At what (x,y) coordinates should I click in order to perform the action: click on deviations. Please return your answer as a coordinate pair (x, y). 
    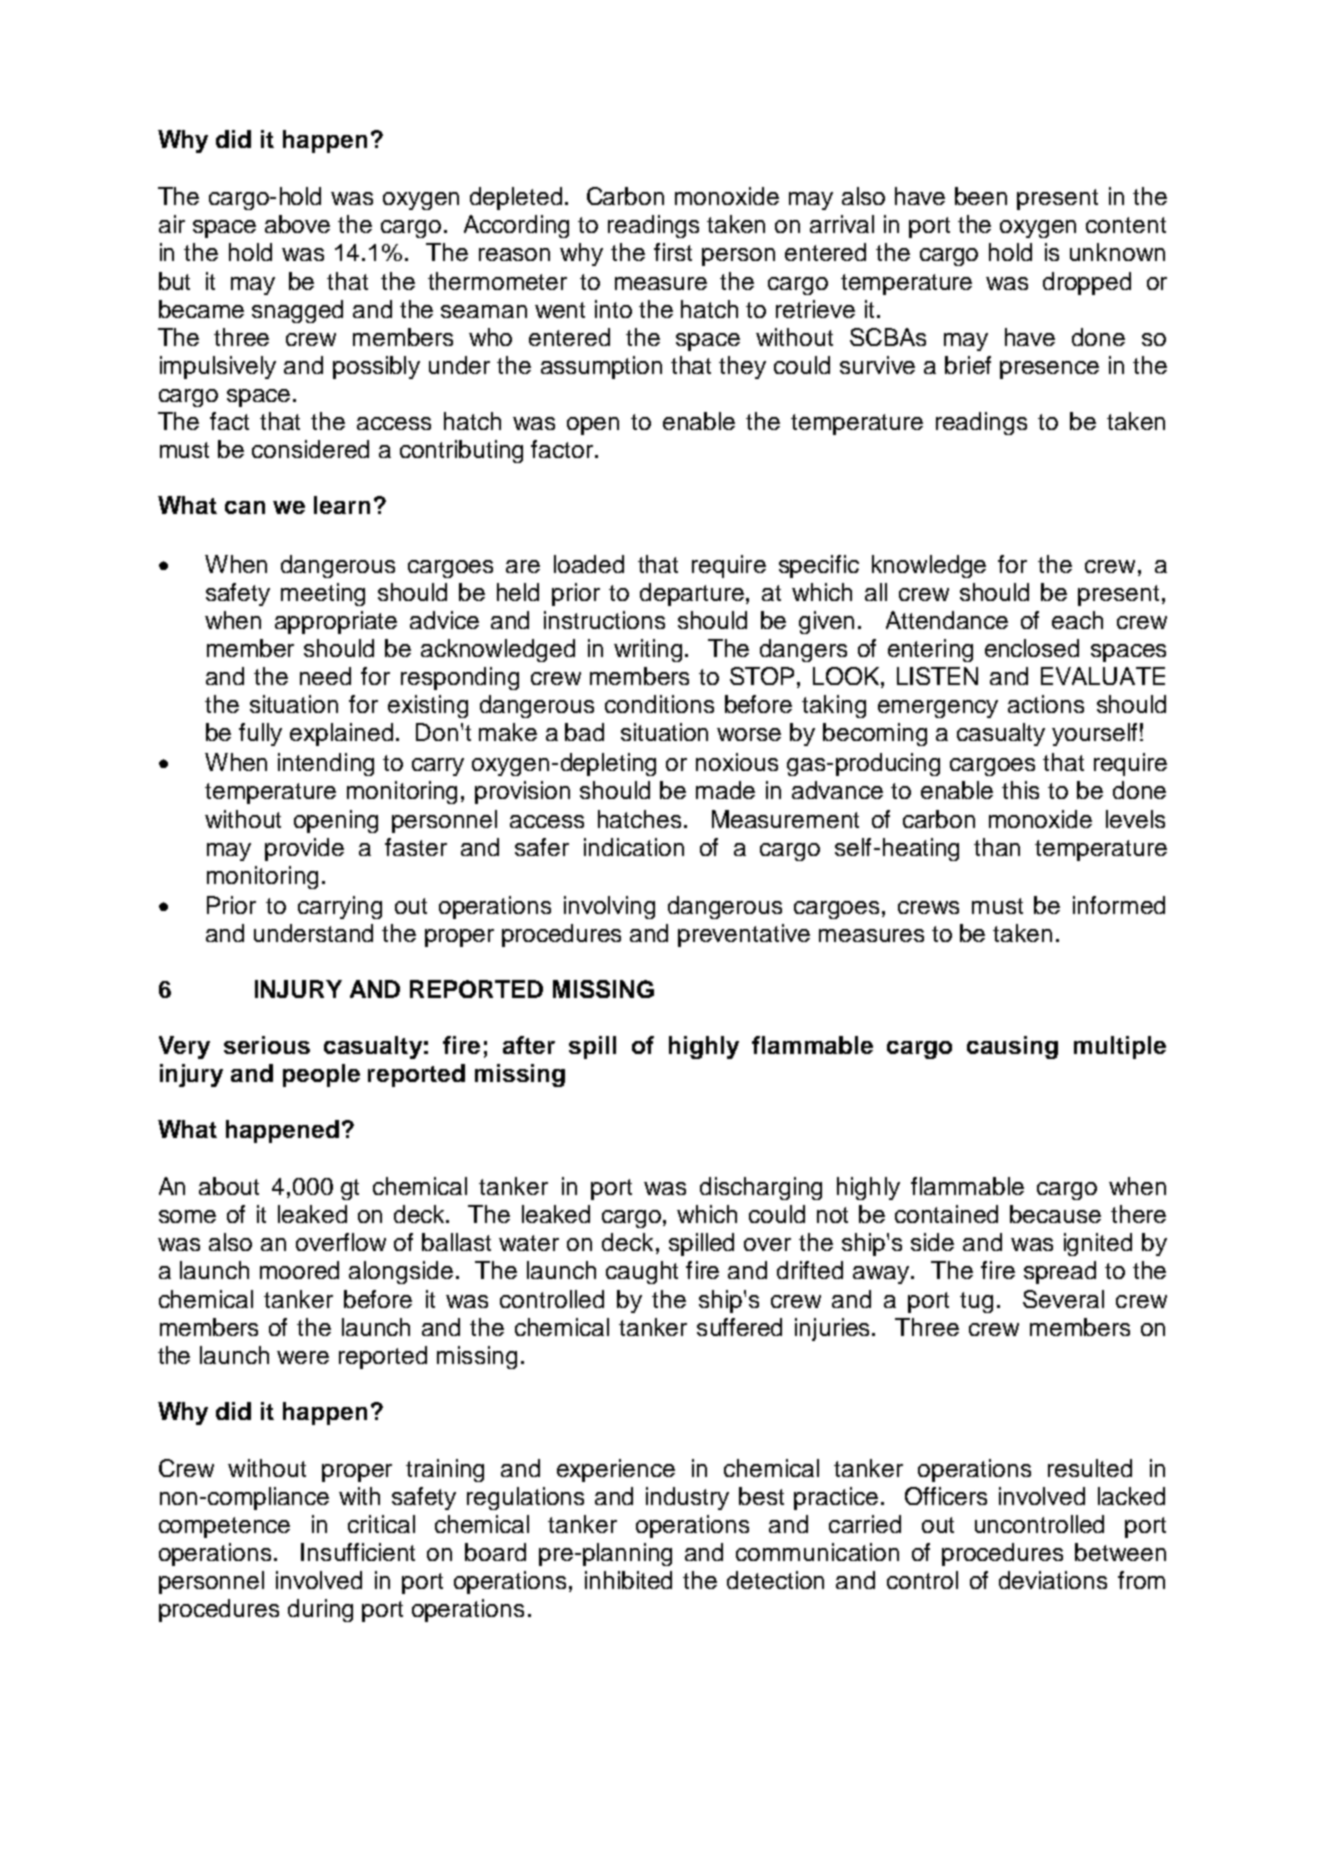
    Looking at the image, I should click on (1053, 1580).
